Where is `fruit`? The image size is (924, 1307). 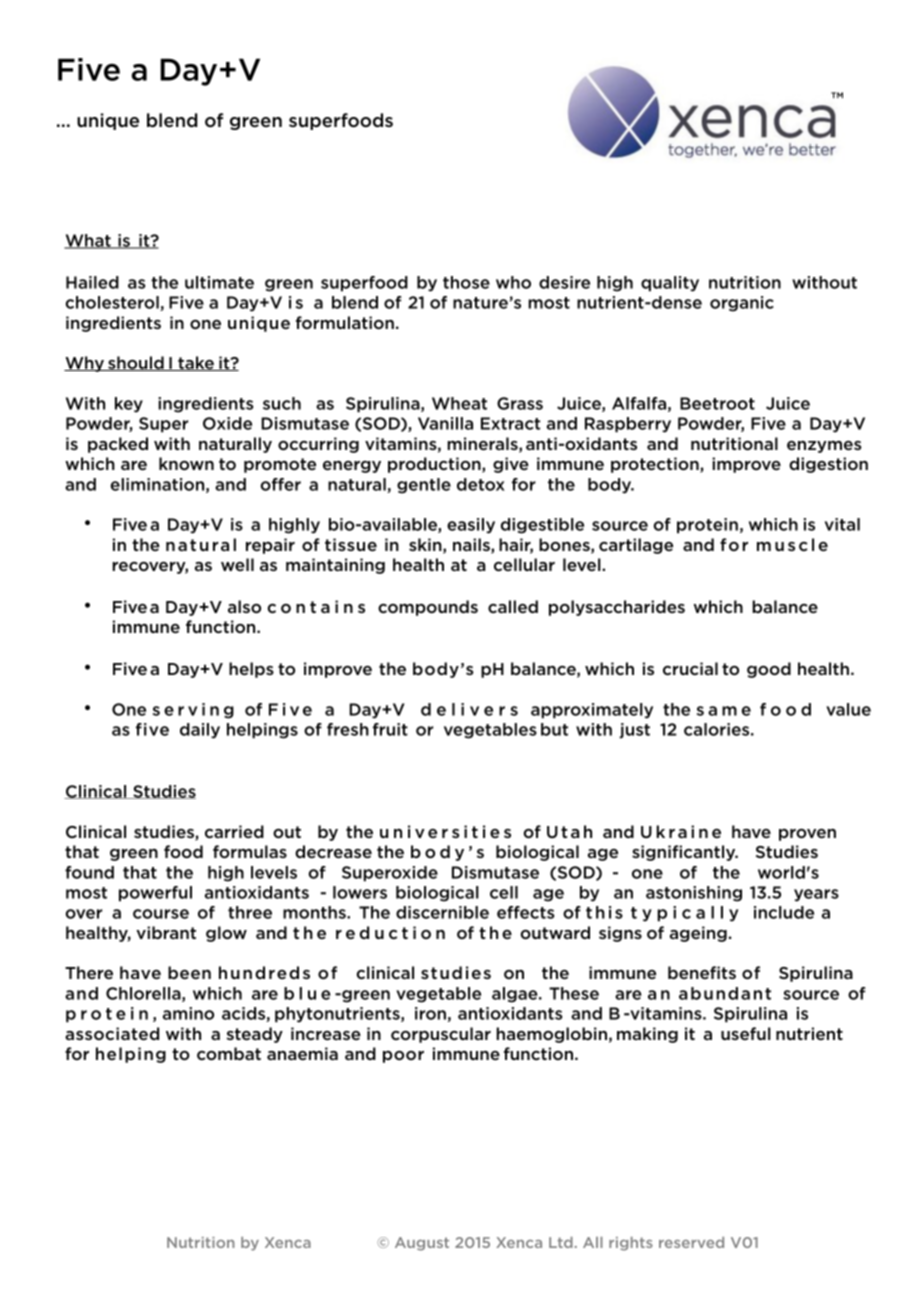 fruit is located at coordinates (390, 729).
